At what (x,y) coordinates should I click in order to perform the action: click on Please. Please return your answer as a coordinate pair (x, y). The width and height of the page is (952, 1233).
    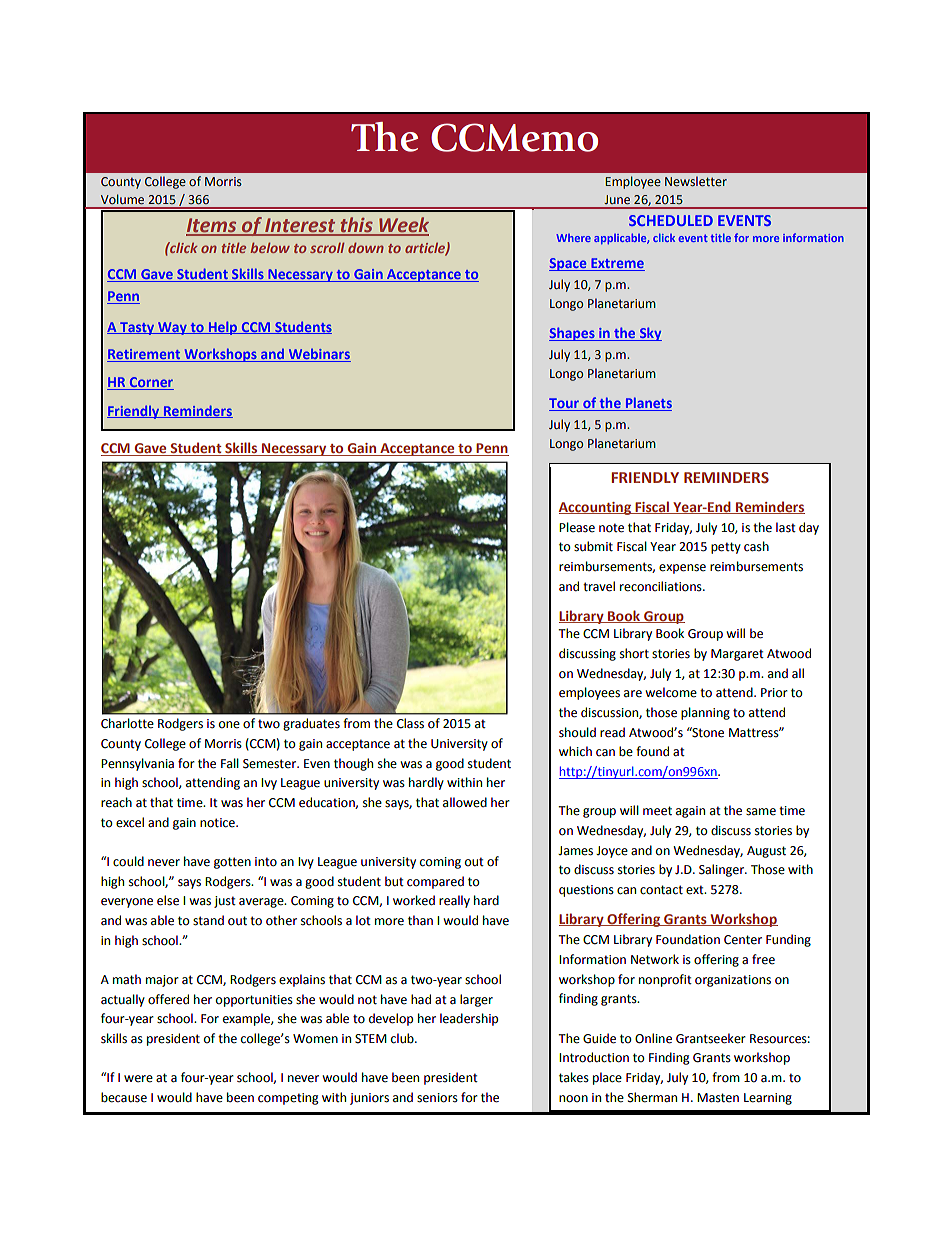
    Looking at the image, I should click on (577, 527).
